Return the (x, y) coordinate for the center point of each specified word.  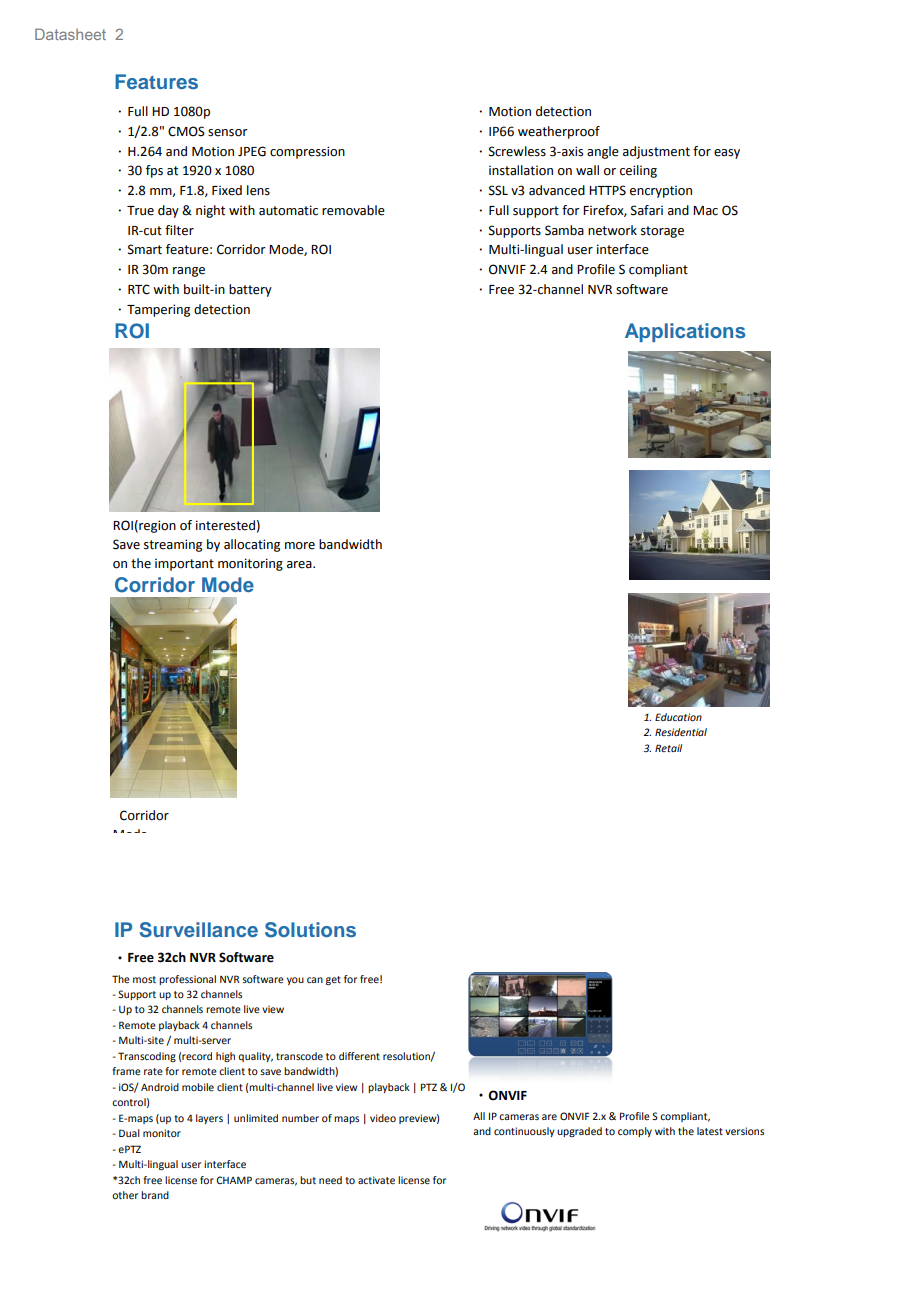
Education (678, 717)
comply (635, 1132)
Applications (685, 332)
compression (307, 152)
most (144, 979)
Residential (681, 732)
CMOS (186, 131)
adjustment (656, 152)
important (184, 565)
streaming (173, 545)
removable (353, 210)
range (189, 272)
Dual (129, 1133)
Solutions (310, 930)
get (333, 980)
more (300, 546)
